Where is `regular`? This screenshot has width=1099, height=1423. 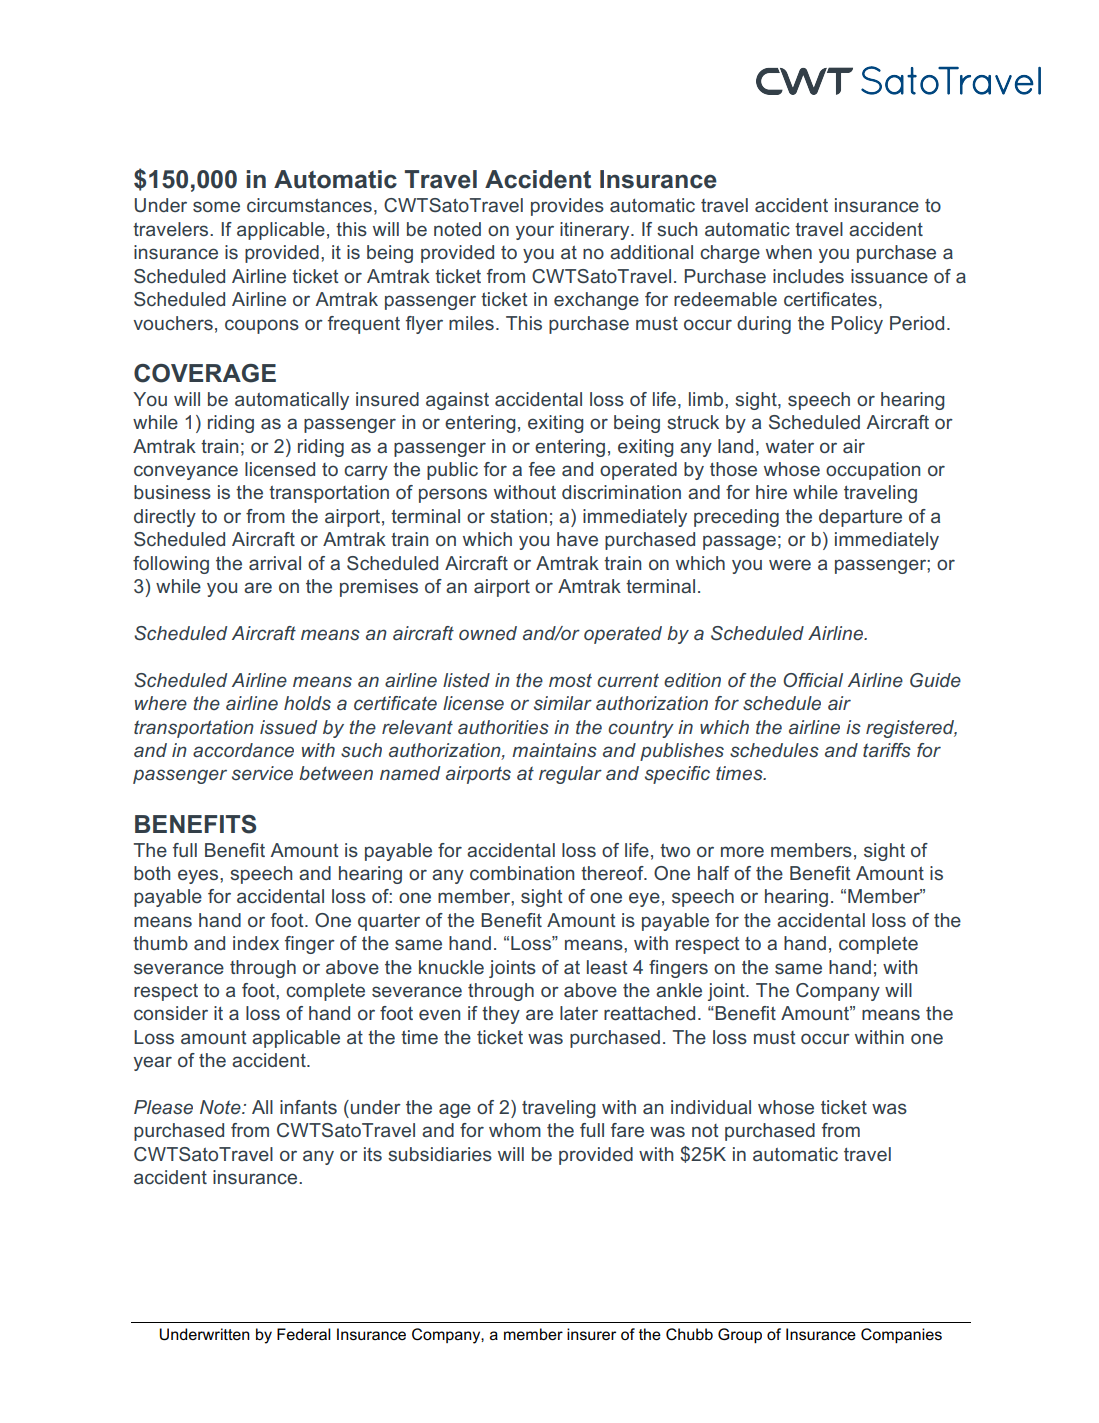 regular is located at coordinates (570, 775).
